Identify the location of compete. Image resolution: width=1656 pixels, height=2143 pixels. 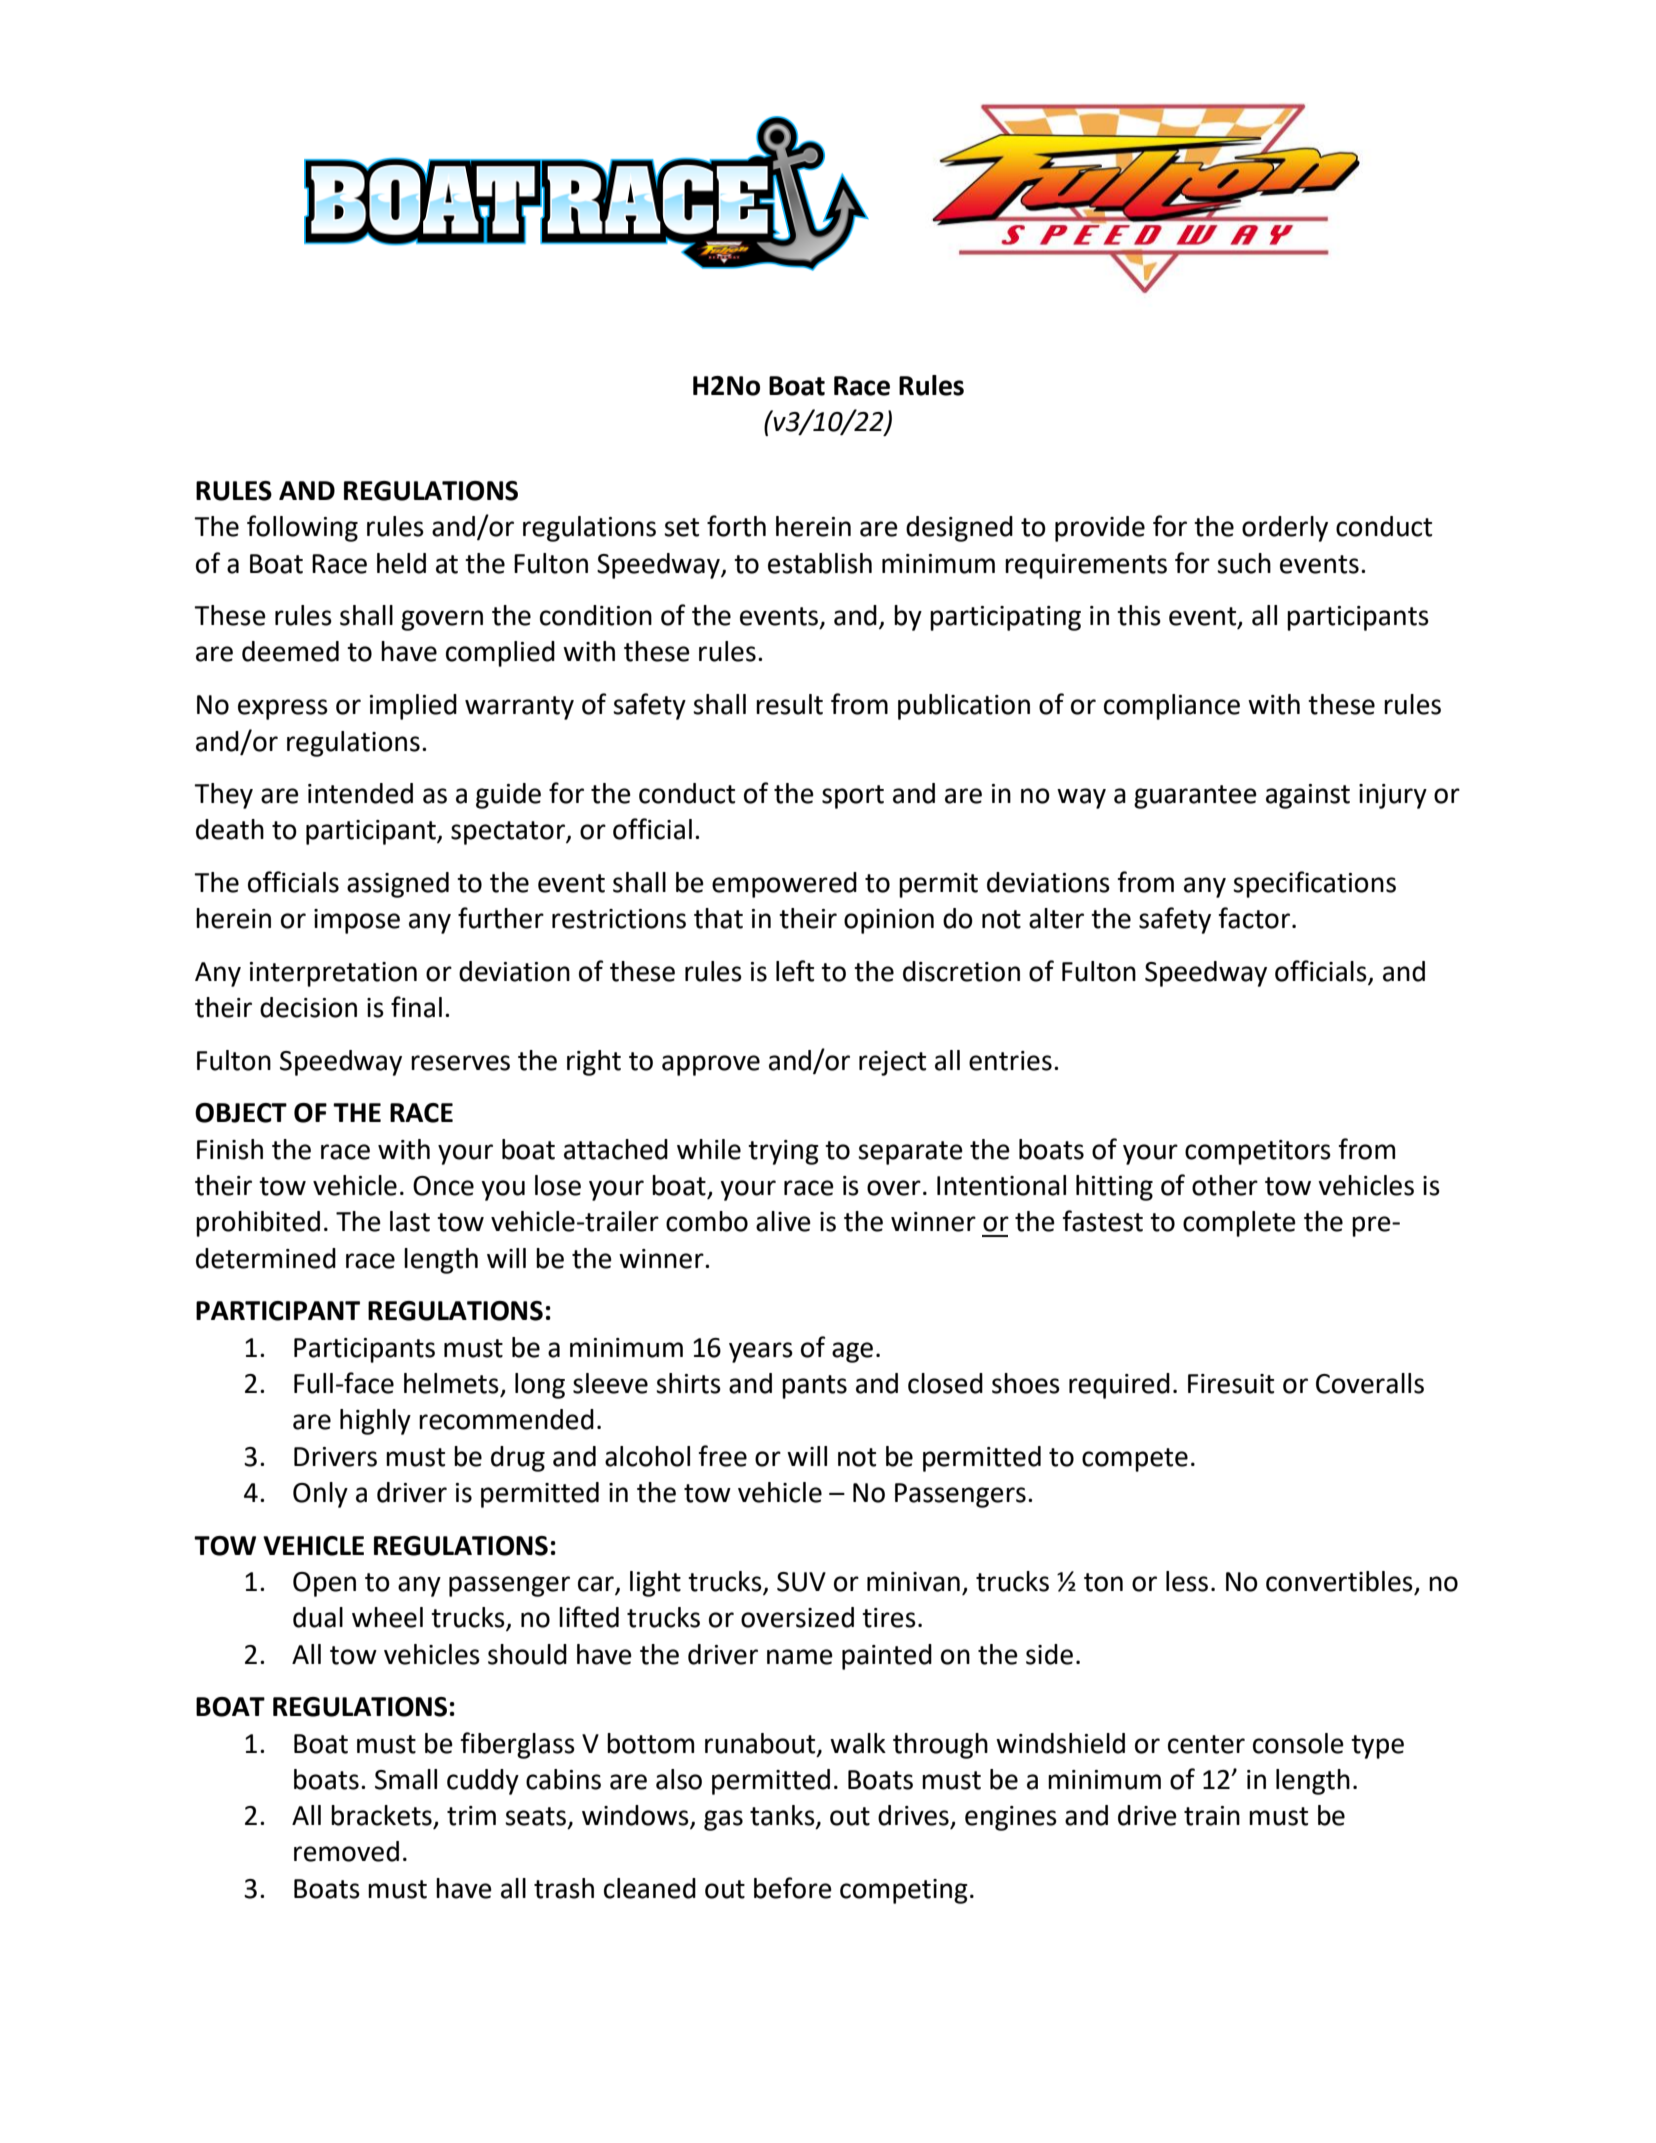
(1135, 1460).
